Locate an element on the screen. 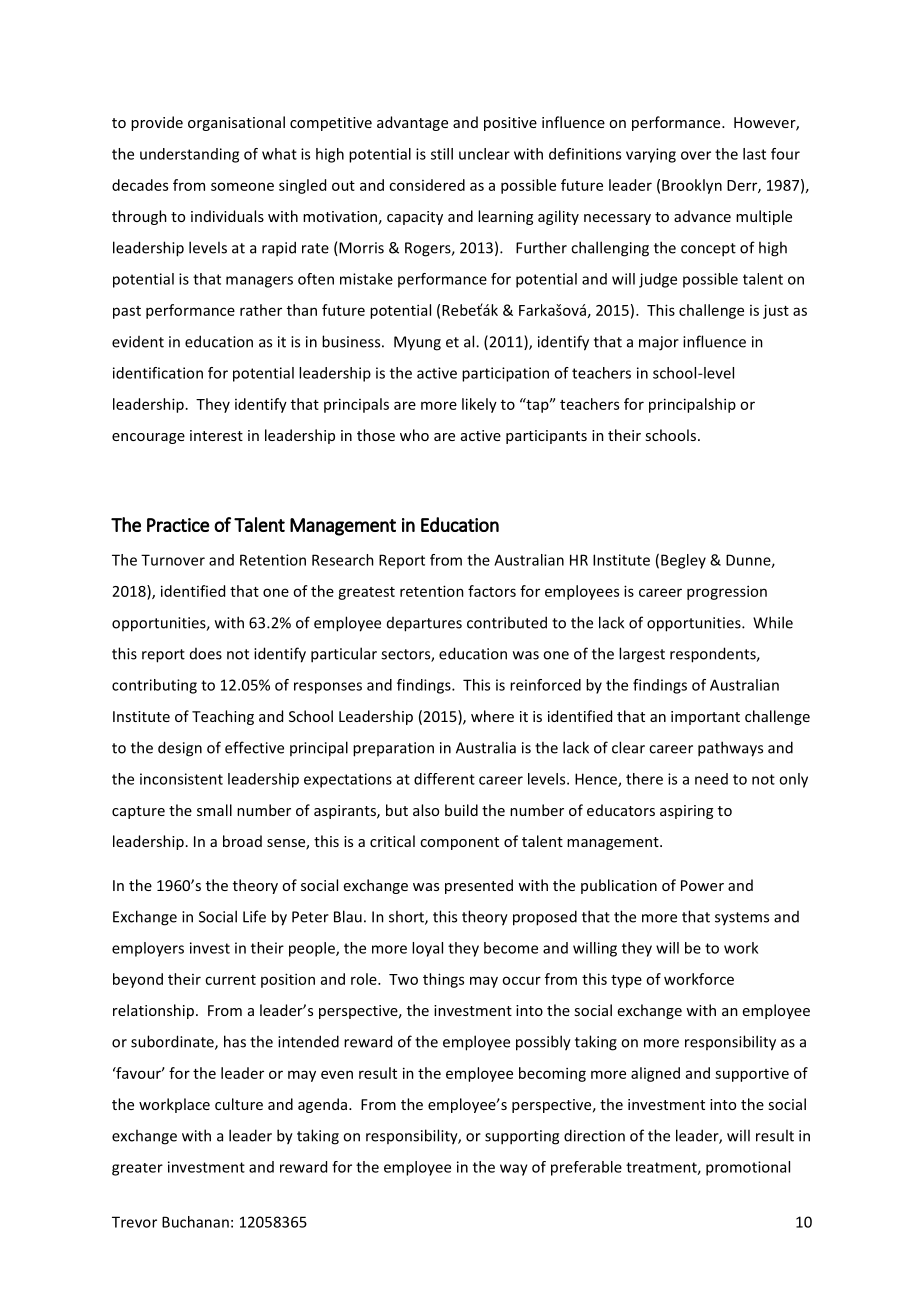  Life is located at coordinates (254, 916).
